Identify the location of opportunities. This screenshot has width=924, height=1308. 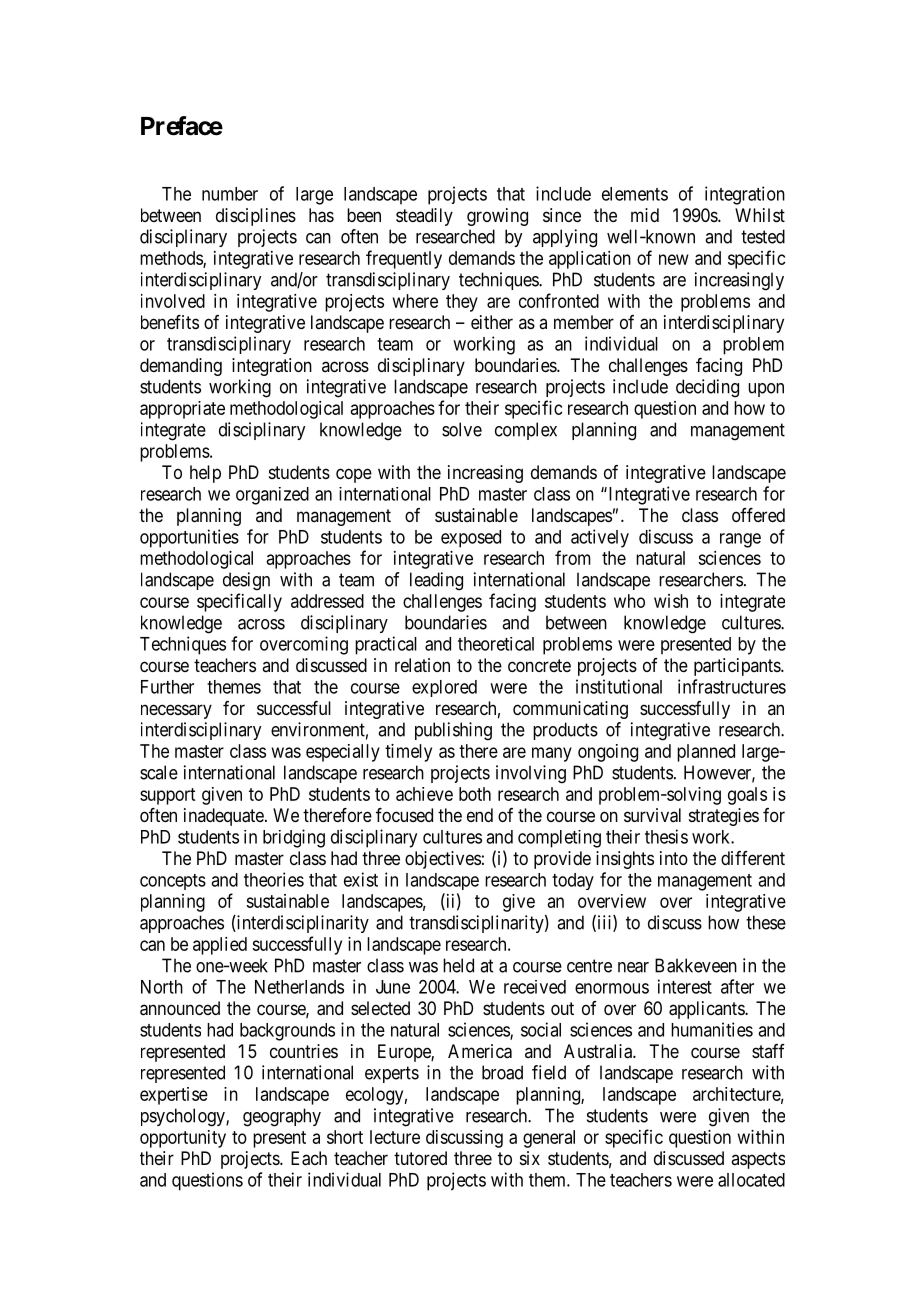
(189, 538).
